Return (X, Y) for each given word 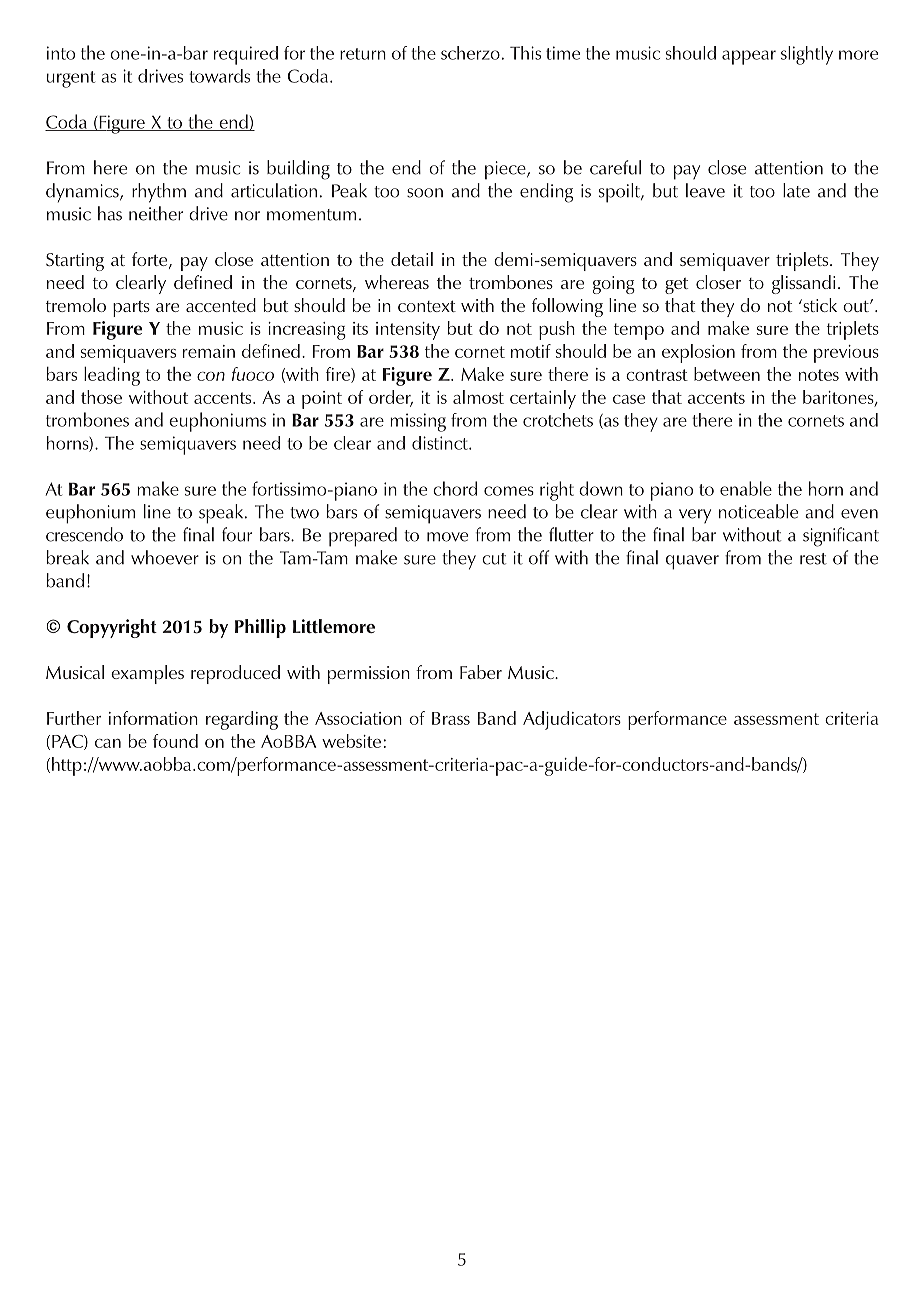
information (153, 718)
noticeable (758, 511)
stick (819, 305)
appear (749, 57)
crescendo (84, 534)
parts (131, 309)
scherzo (470, 53)
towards (219, 76)
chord (455, 488)
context (427, 306)
